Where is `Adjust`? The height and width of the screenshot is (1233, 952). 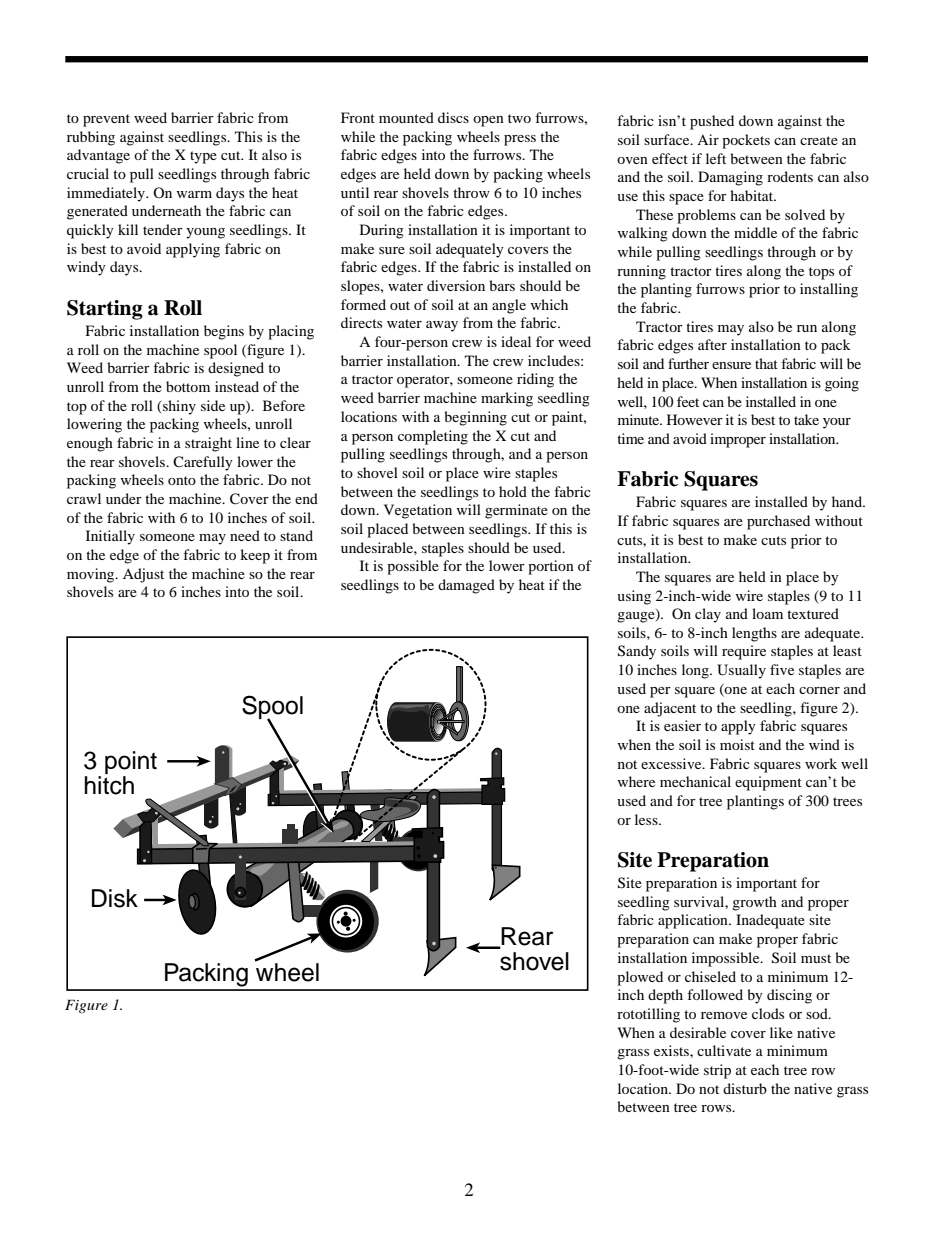
Adjust is located at coordinates (143, 575).
